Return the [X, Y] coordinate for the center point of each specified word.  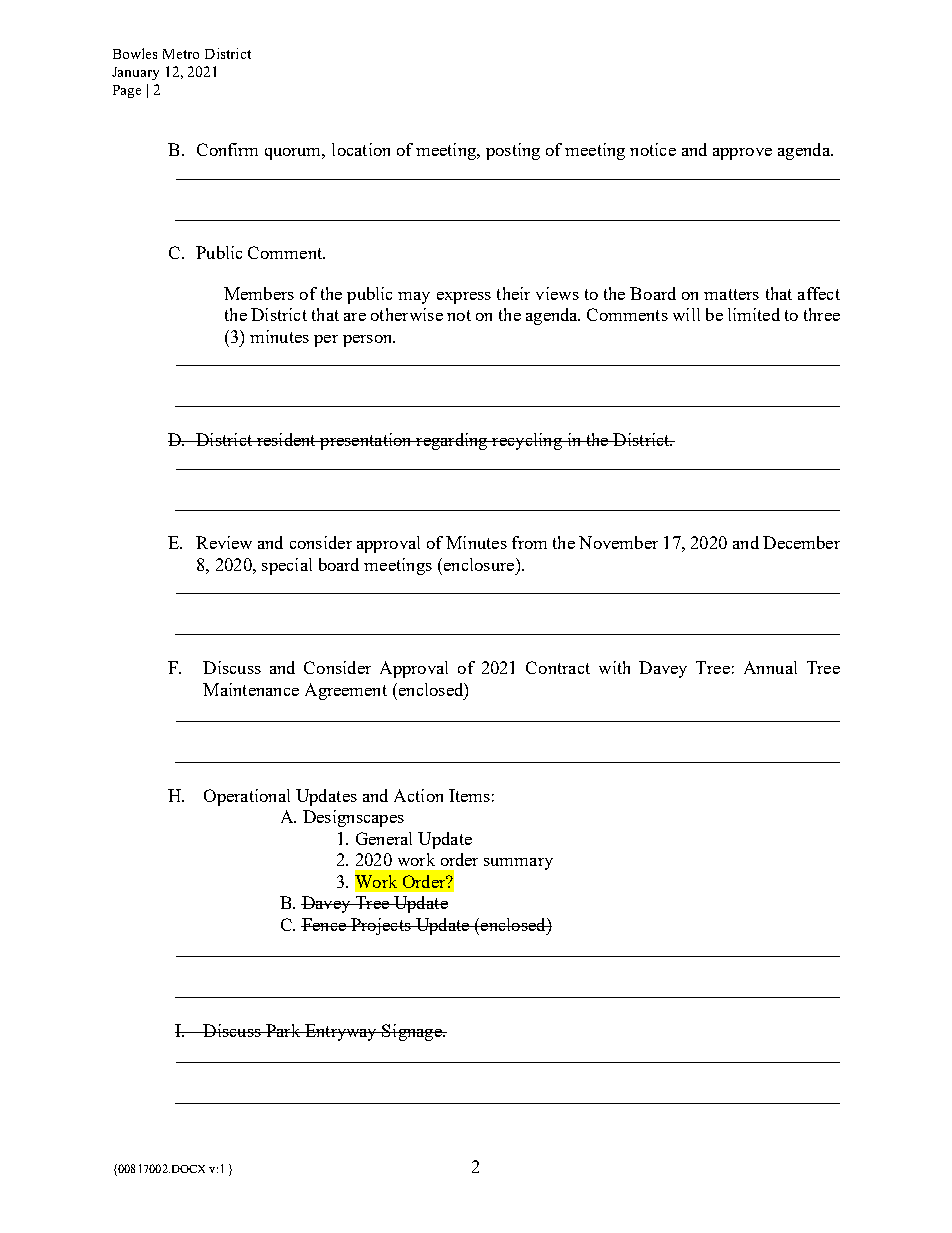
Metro [181, 54]
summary [518, 864]
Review [224, 542]
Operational [247, 797]
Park [283, 1030]
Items [469, 795]
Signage [412, 1032]
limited [754, 314]
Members [259, 293]
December [801, 542]
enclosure [479, 564]
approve [742, 154]
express [464, 298]
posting [513, 151]
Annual [770, 667]
